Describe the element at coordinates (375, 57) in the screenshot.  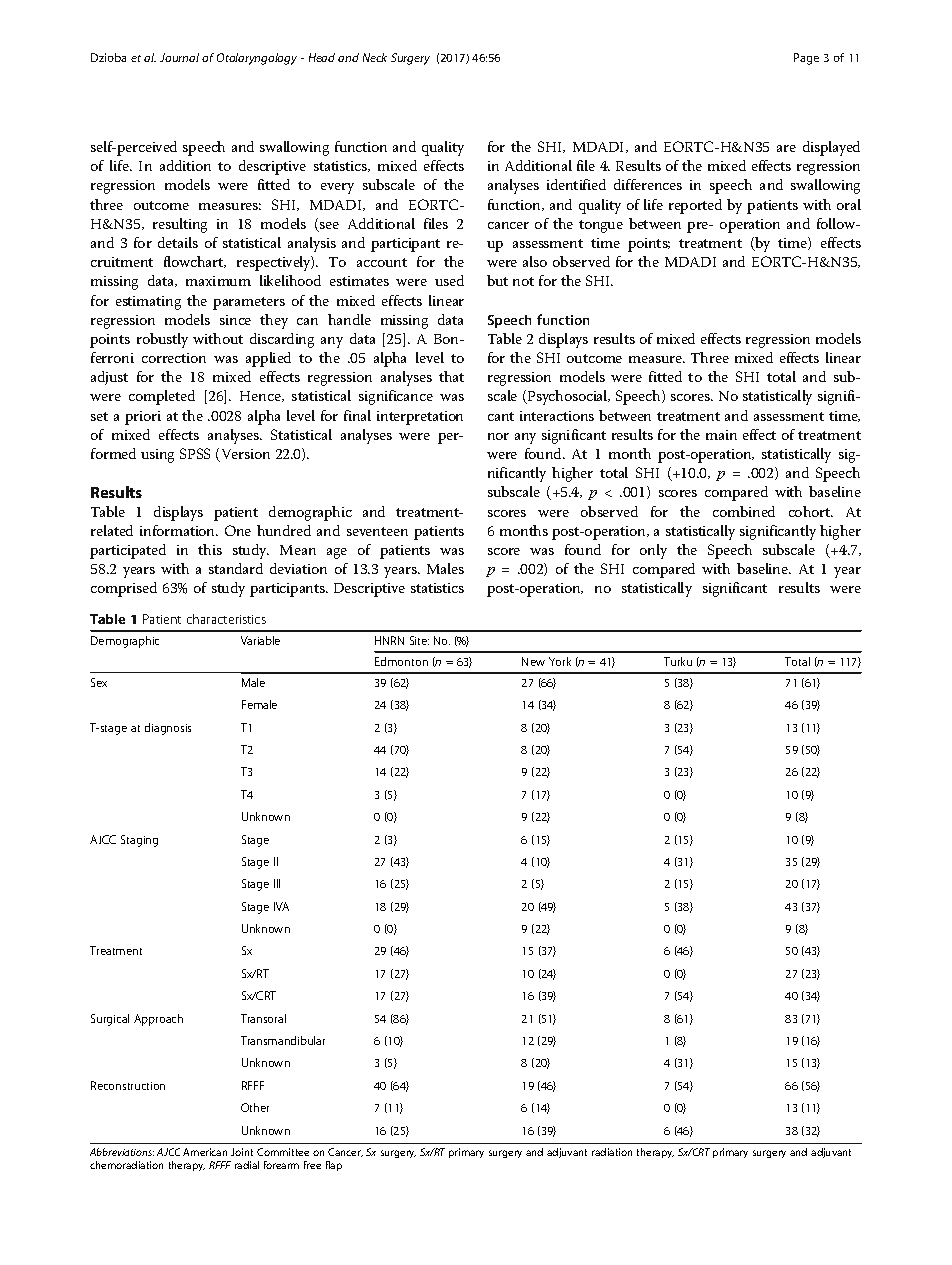
I see `Neck` at that location.
